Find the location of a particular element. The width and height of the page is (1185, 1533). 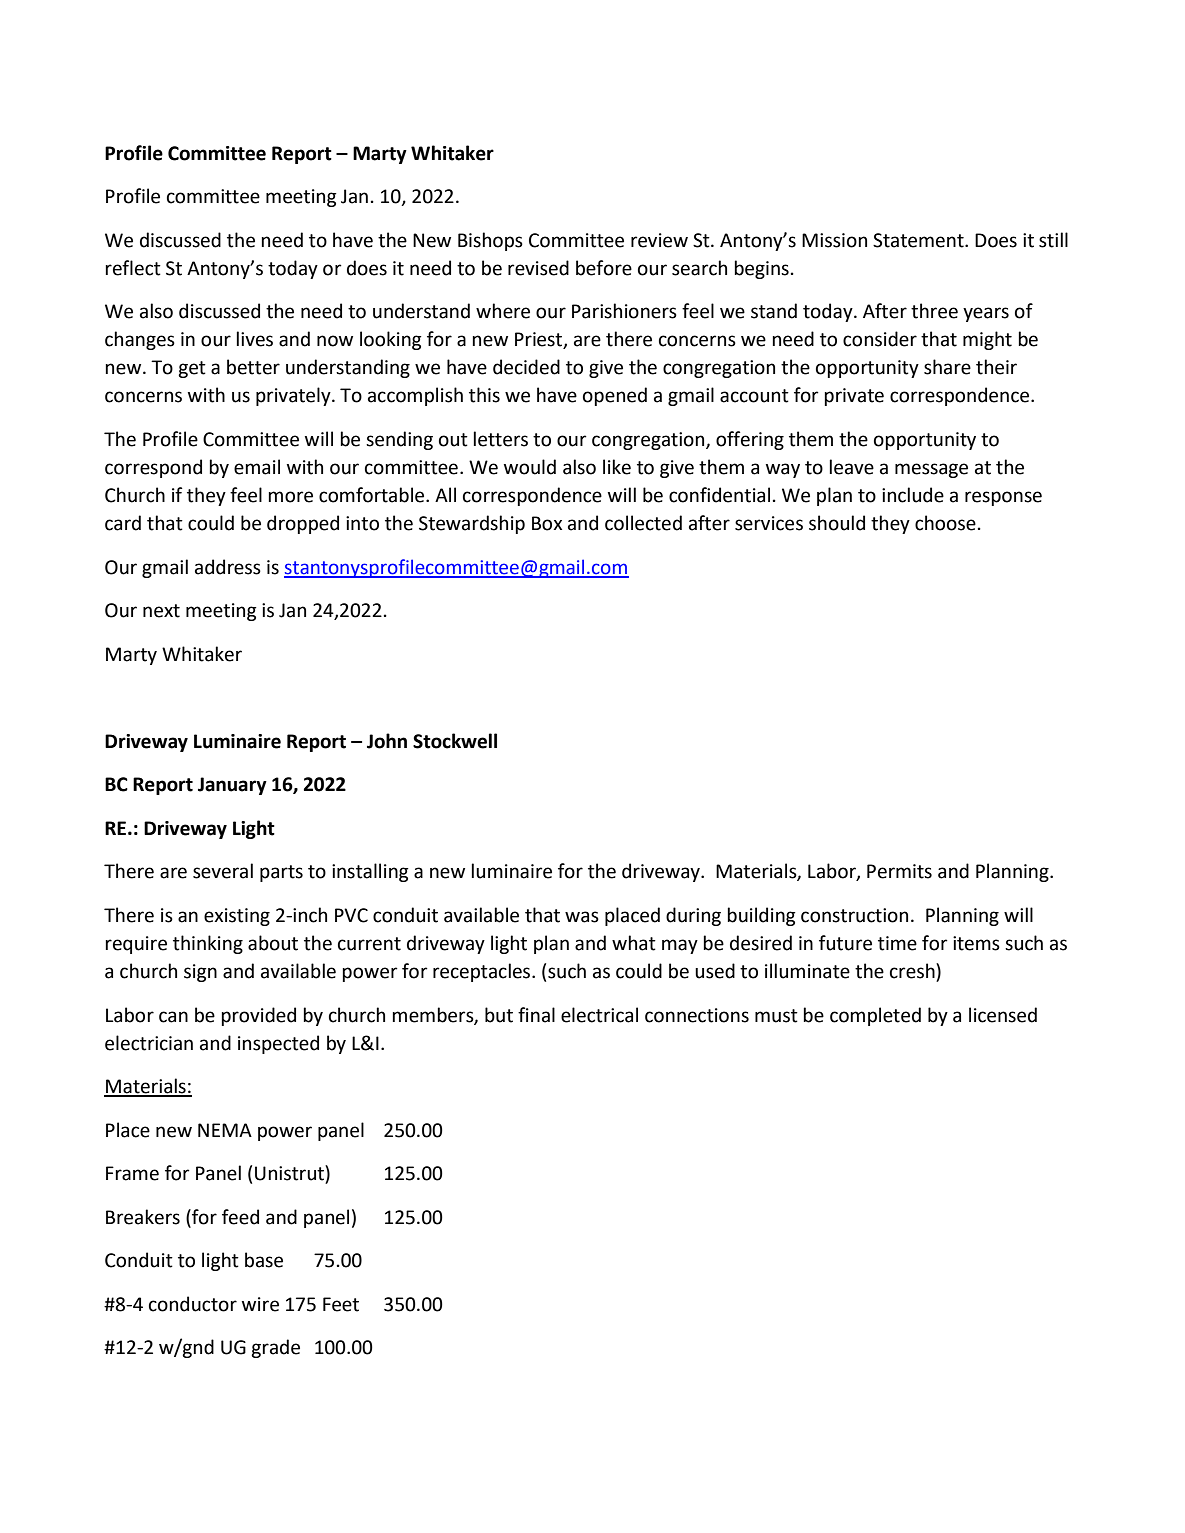

reflect is located at coordinates (133, 268).
